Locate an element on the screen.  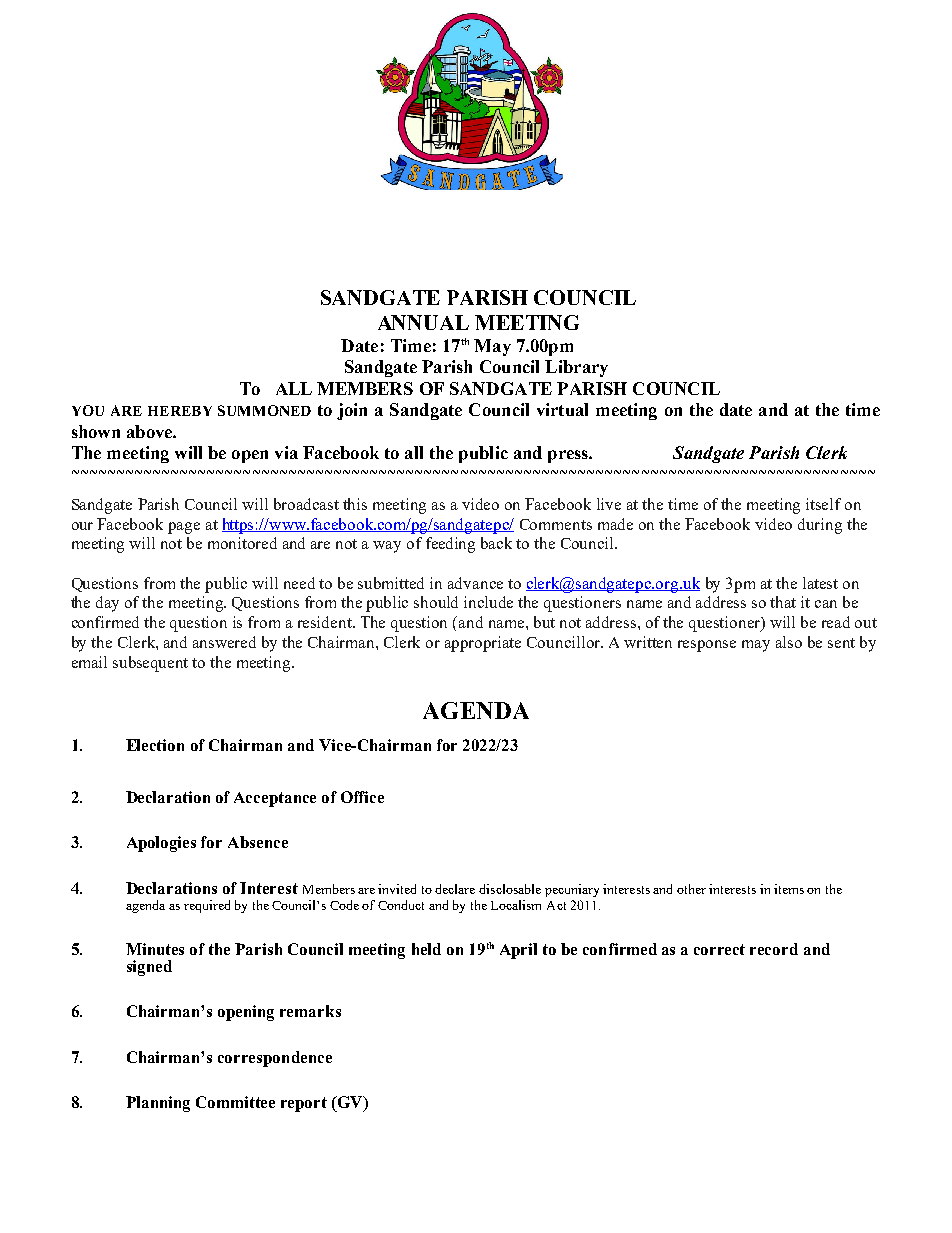
required is located at coordinates (207, 906).
